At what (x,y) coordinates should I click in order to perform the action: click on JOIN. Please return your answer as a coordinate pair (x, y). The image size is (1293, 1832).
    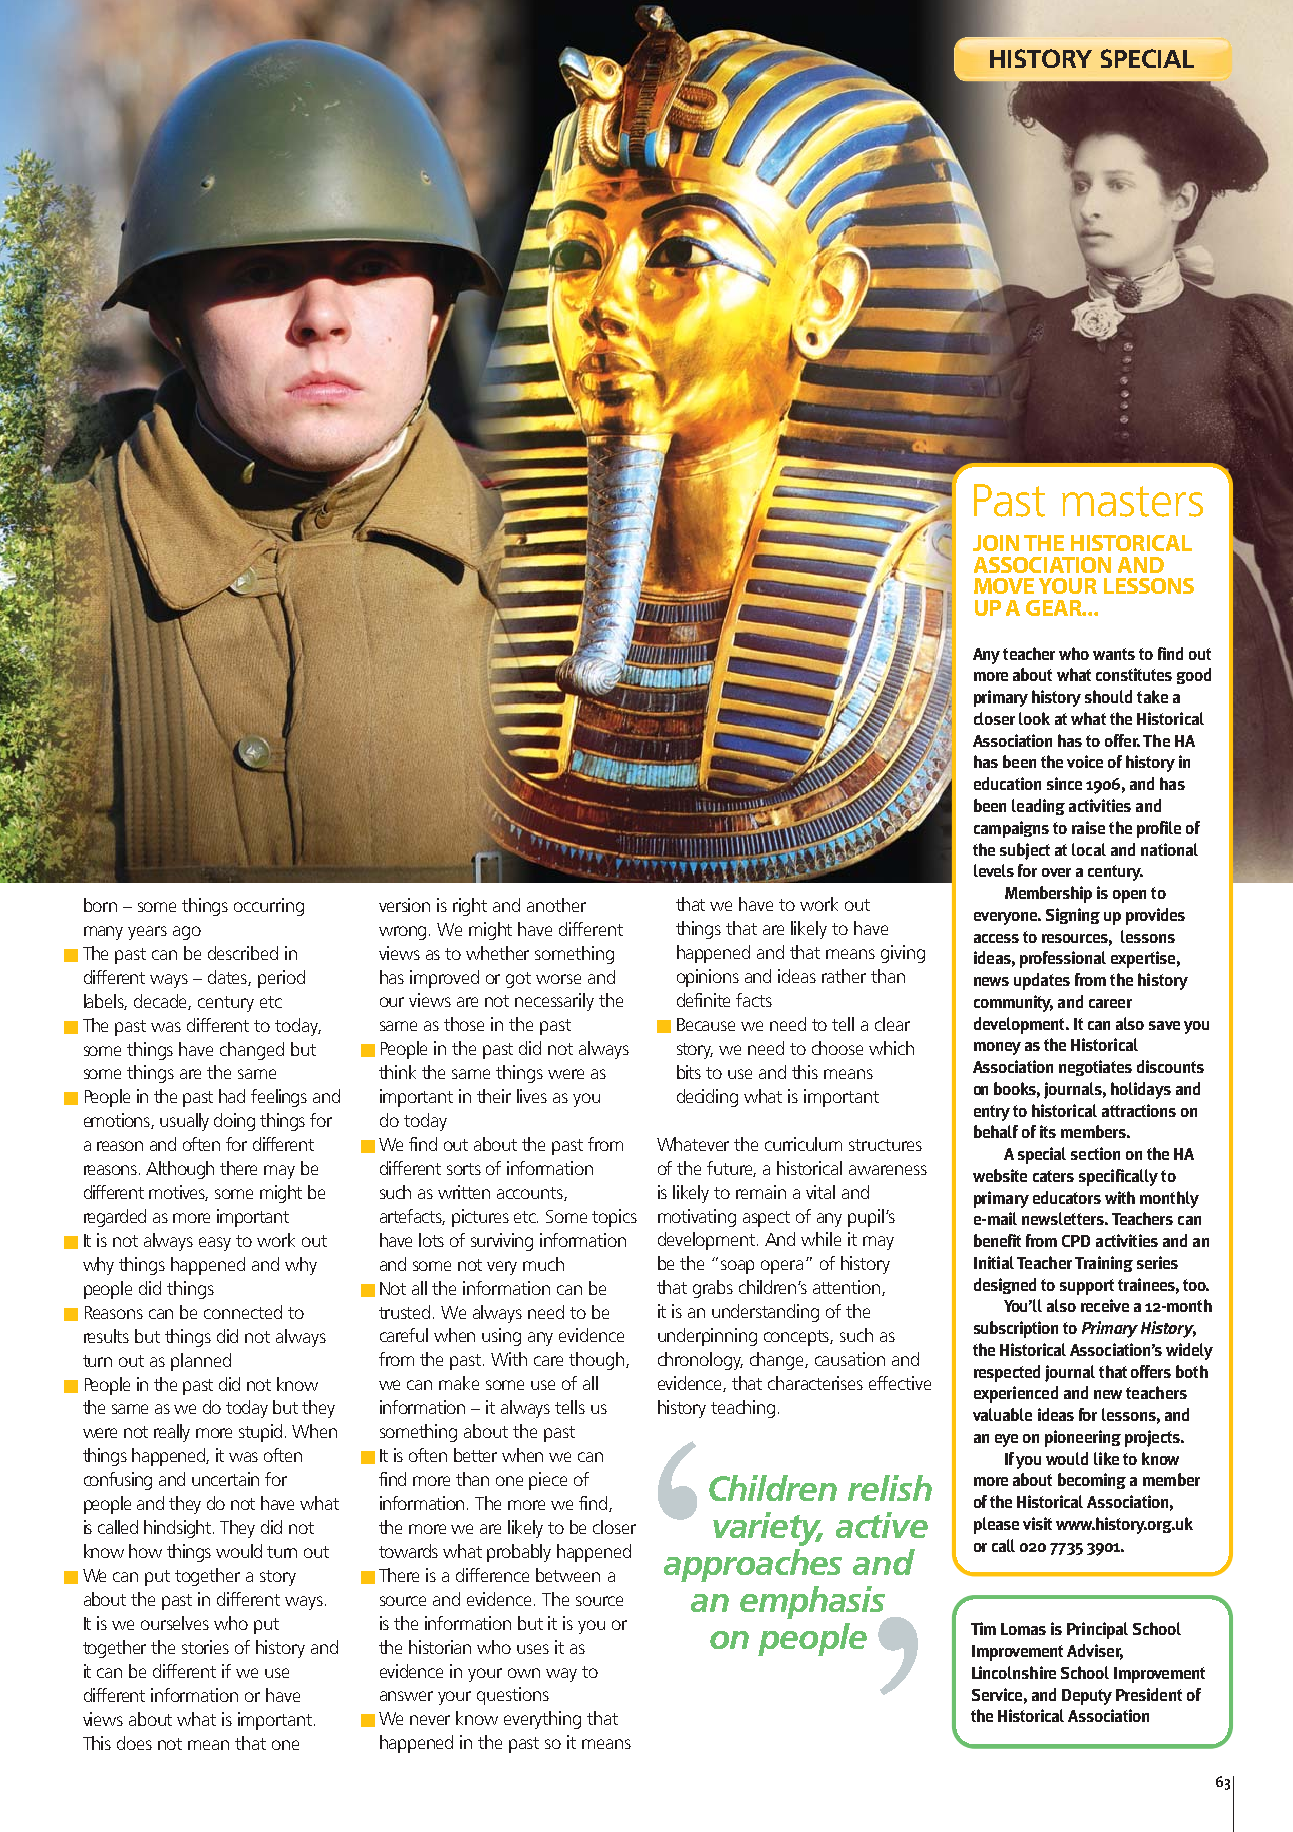
    Looking at the image, I should click on (996, 543).
